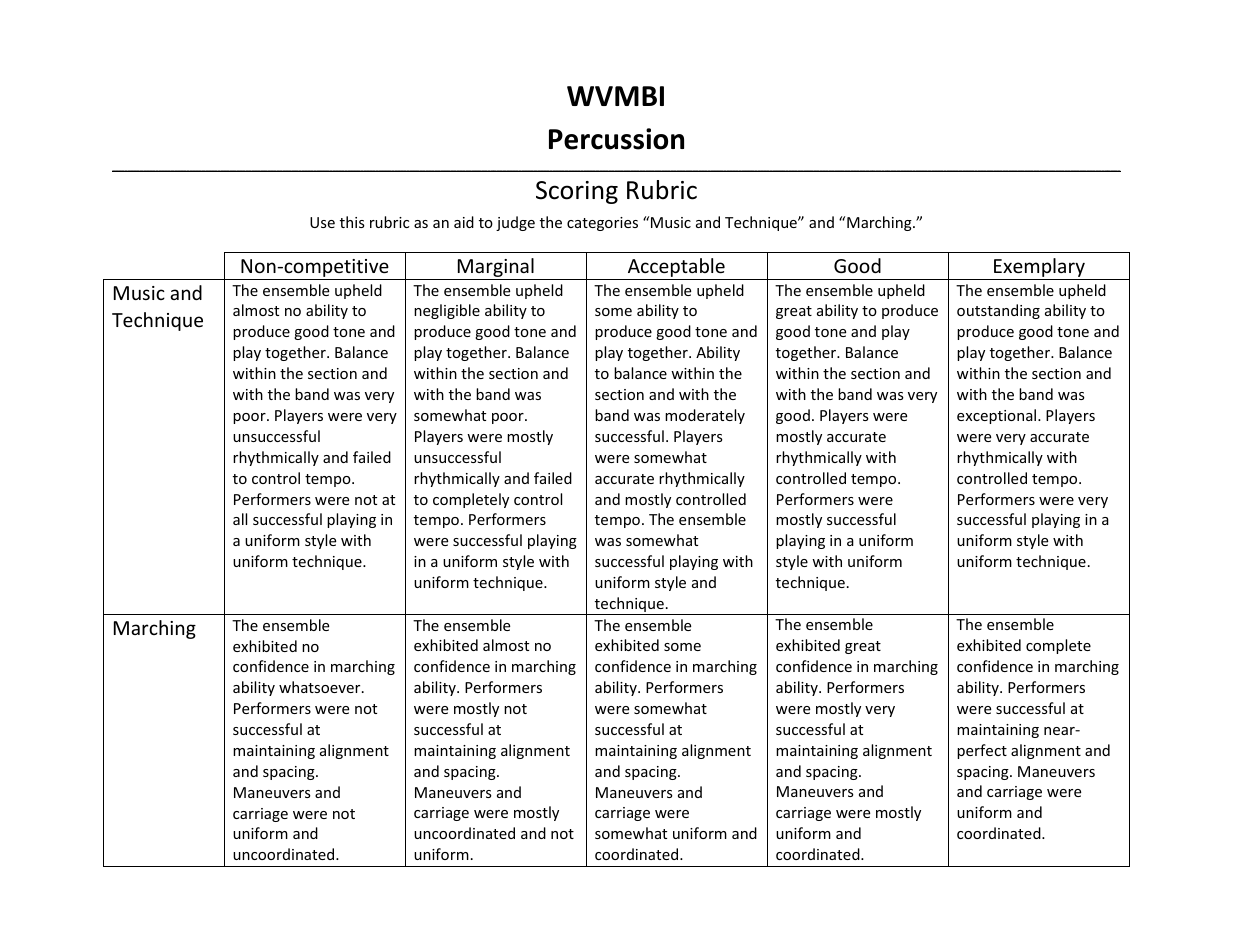 Image resolution: width=1233 pixels, height=952 pixels. Describe the element at coordinates (998, 416) in the screenshot. I see `exceptional` at that location.
